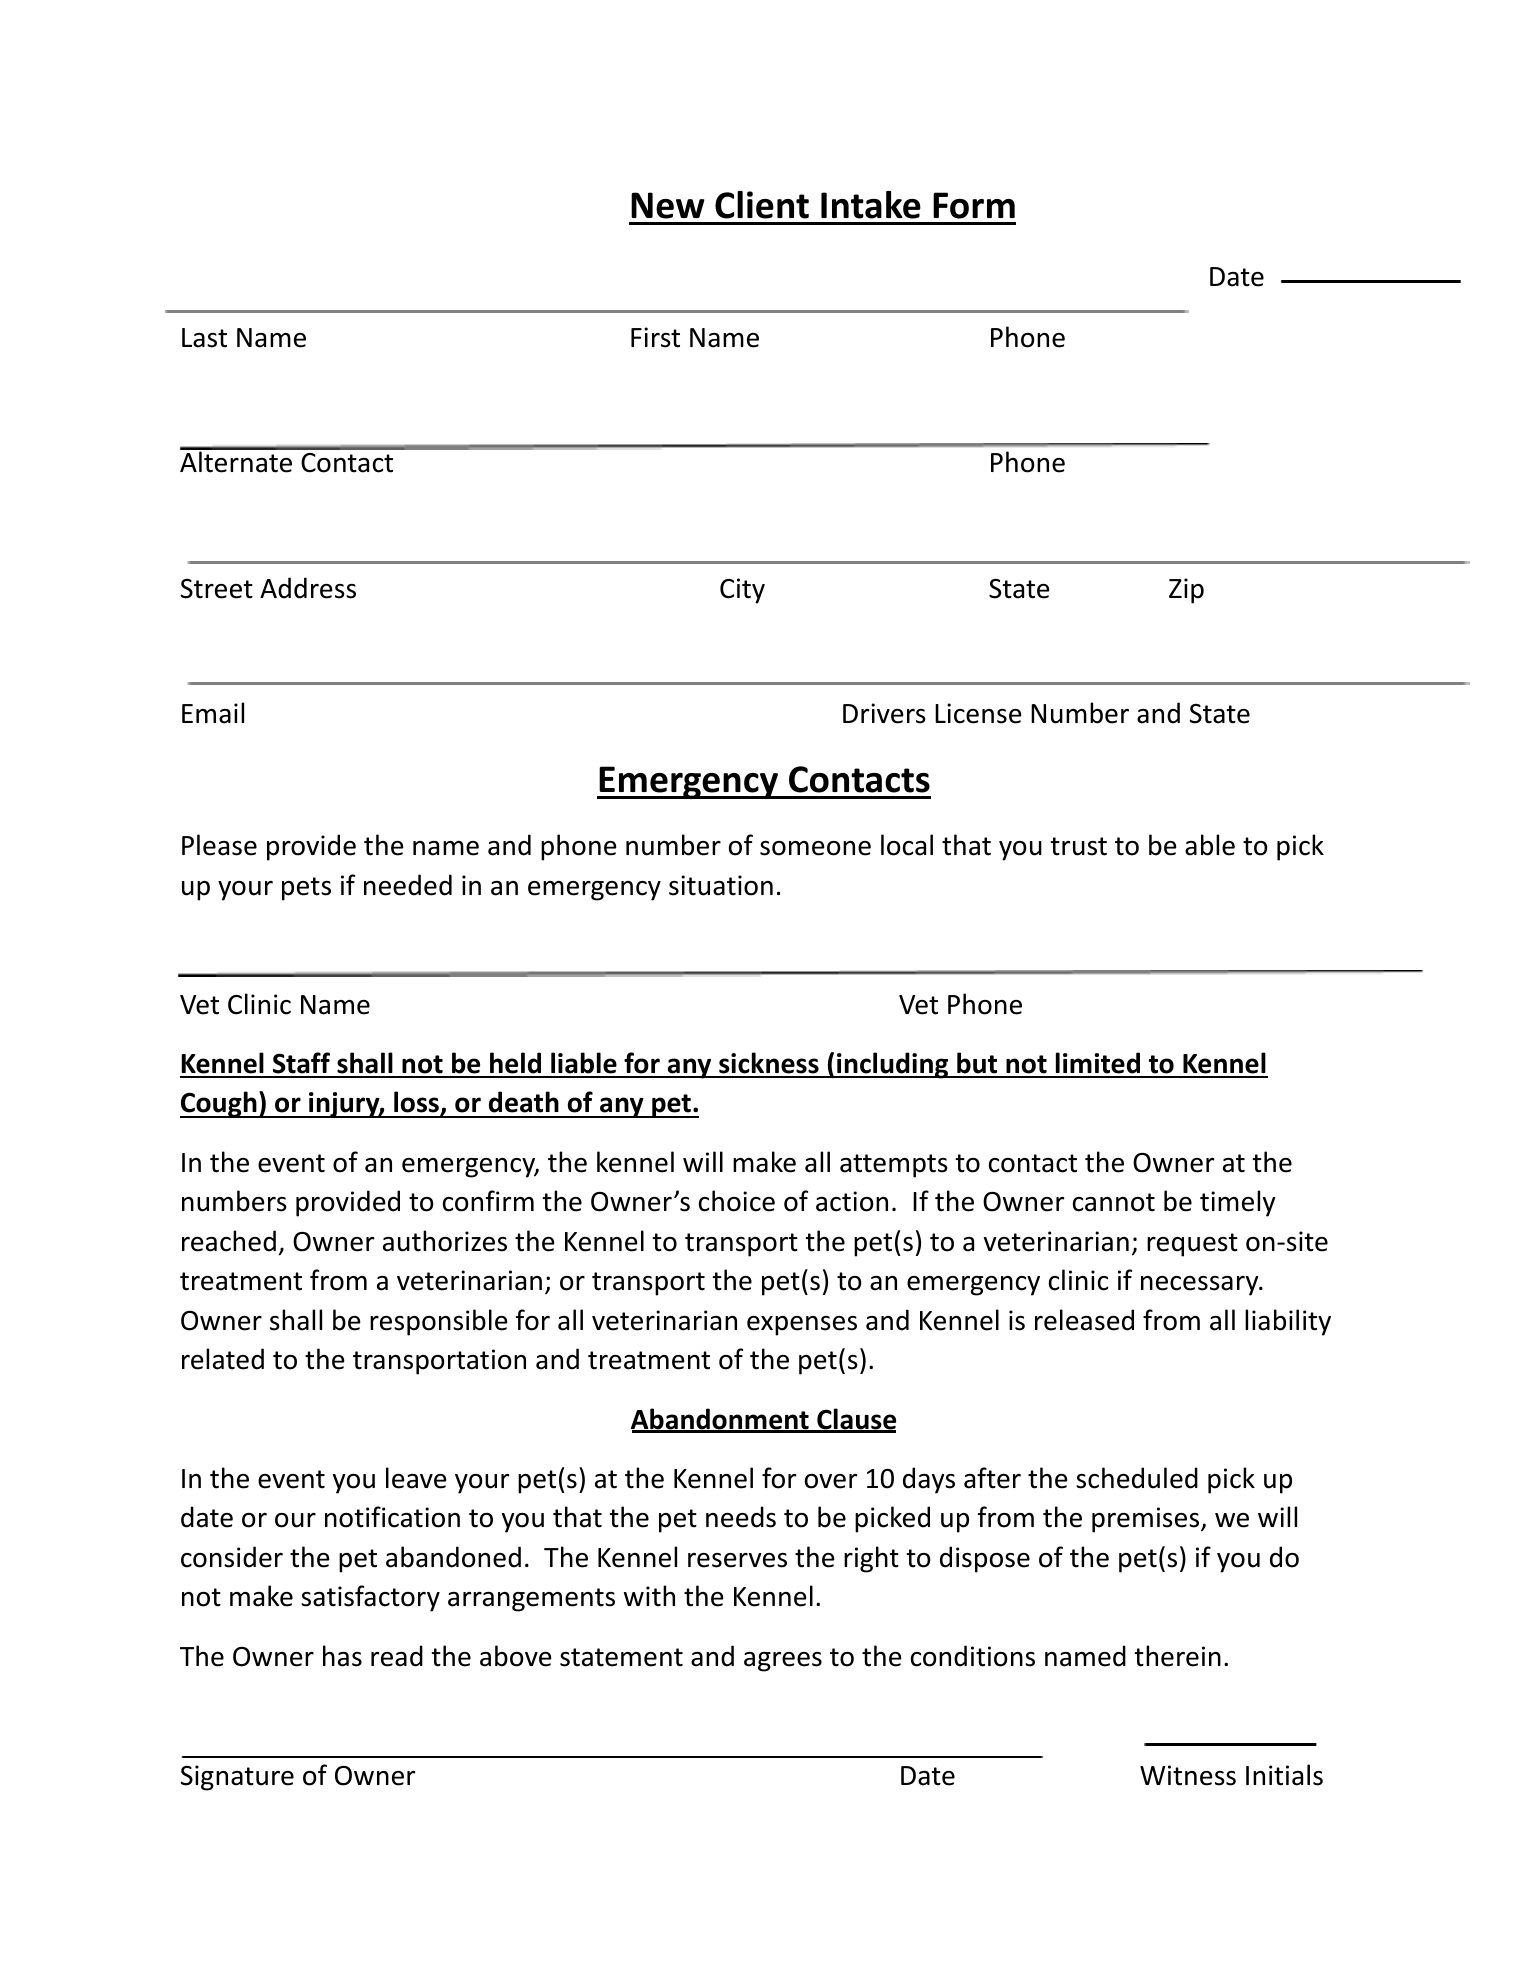 The image size is (1528, 1977). I want to click on City, so click(742, 591).
